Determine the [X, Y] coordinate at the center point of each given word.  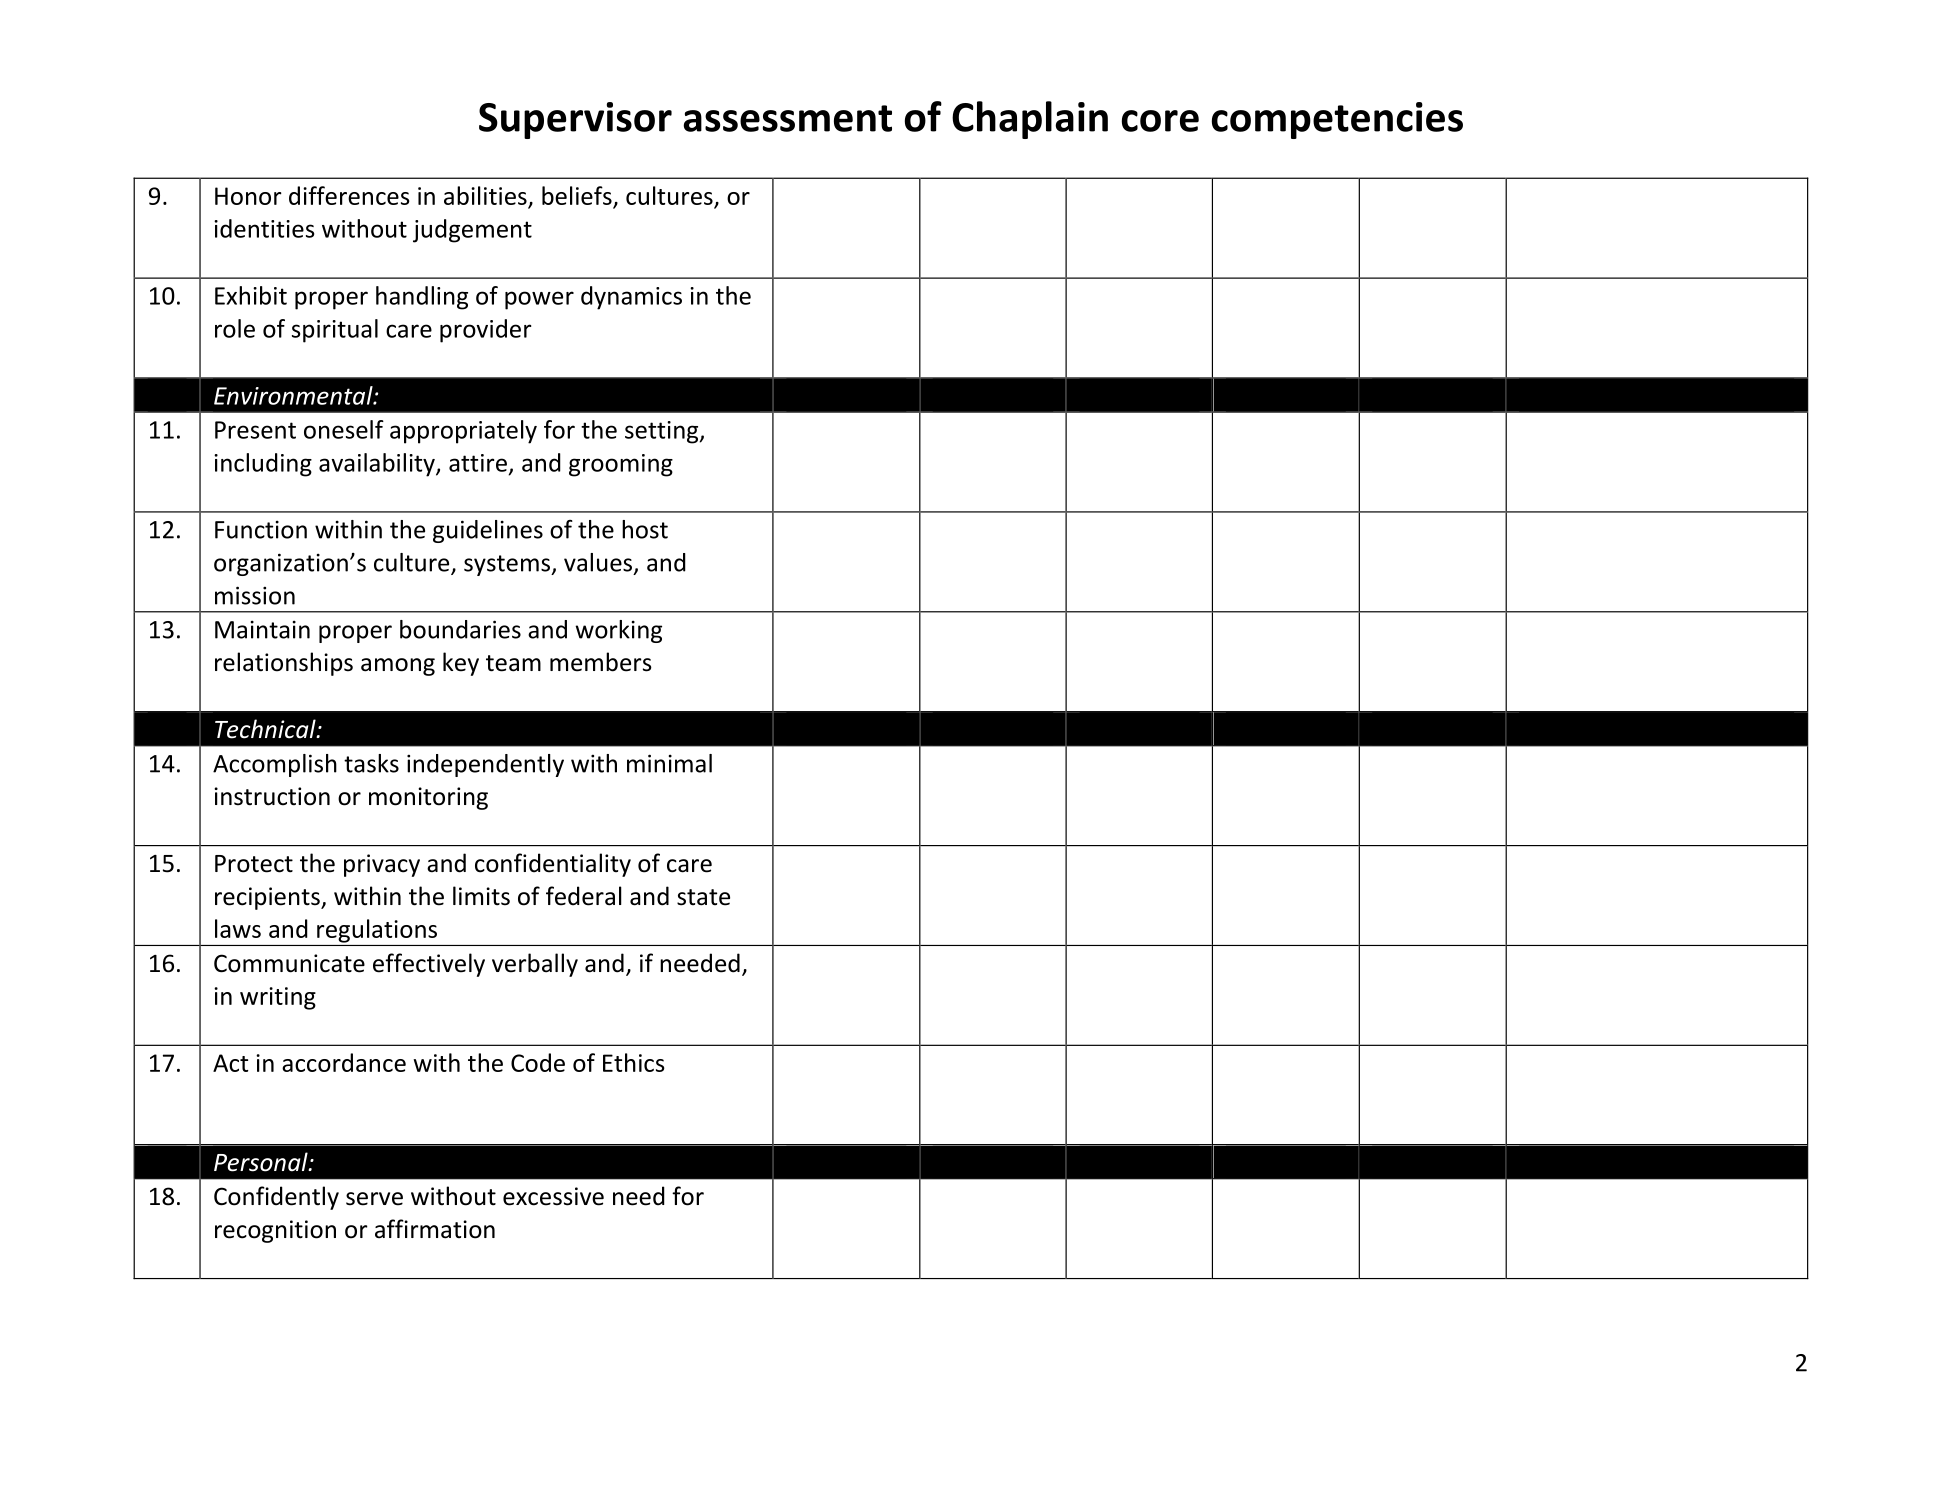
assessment [787, 118]
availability [378, 465]
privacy [382, 865]
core [1160, 121]
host [645, 529]
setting [663, 432]
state [703, 897]
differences [349, 195]
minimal [669, 763]
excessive [553, 1196]
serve [374, 1199]
